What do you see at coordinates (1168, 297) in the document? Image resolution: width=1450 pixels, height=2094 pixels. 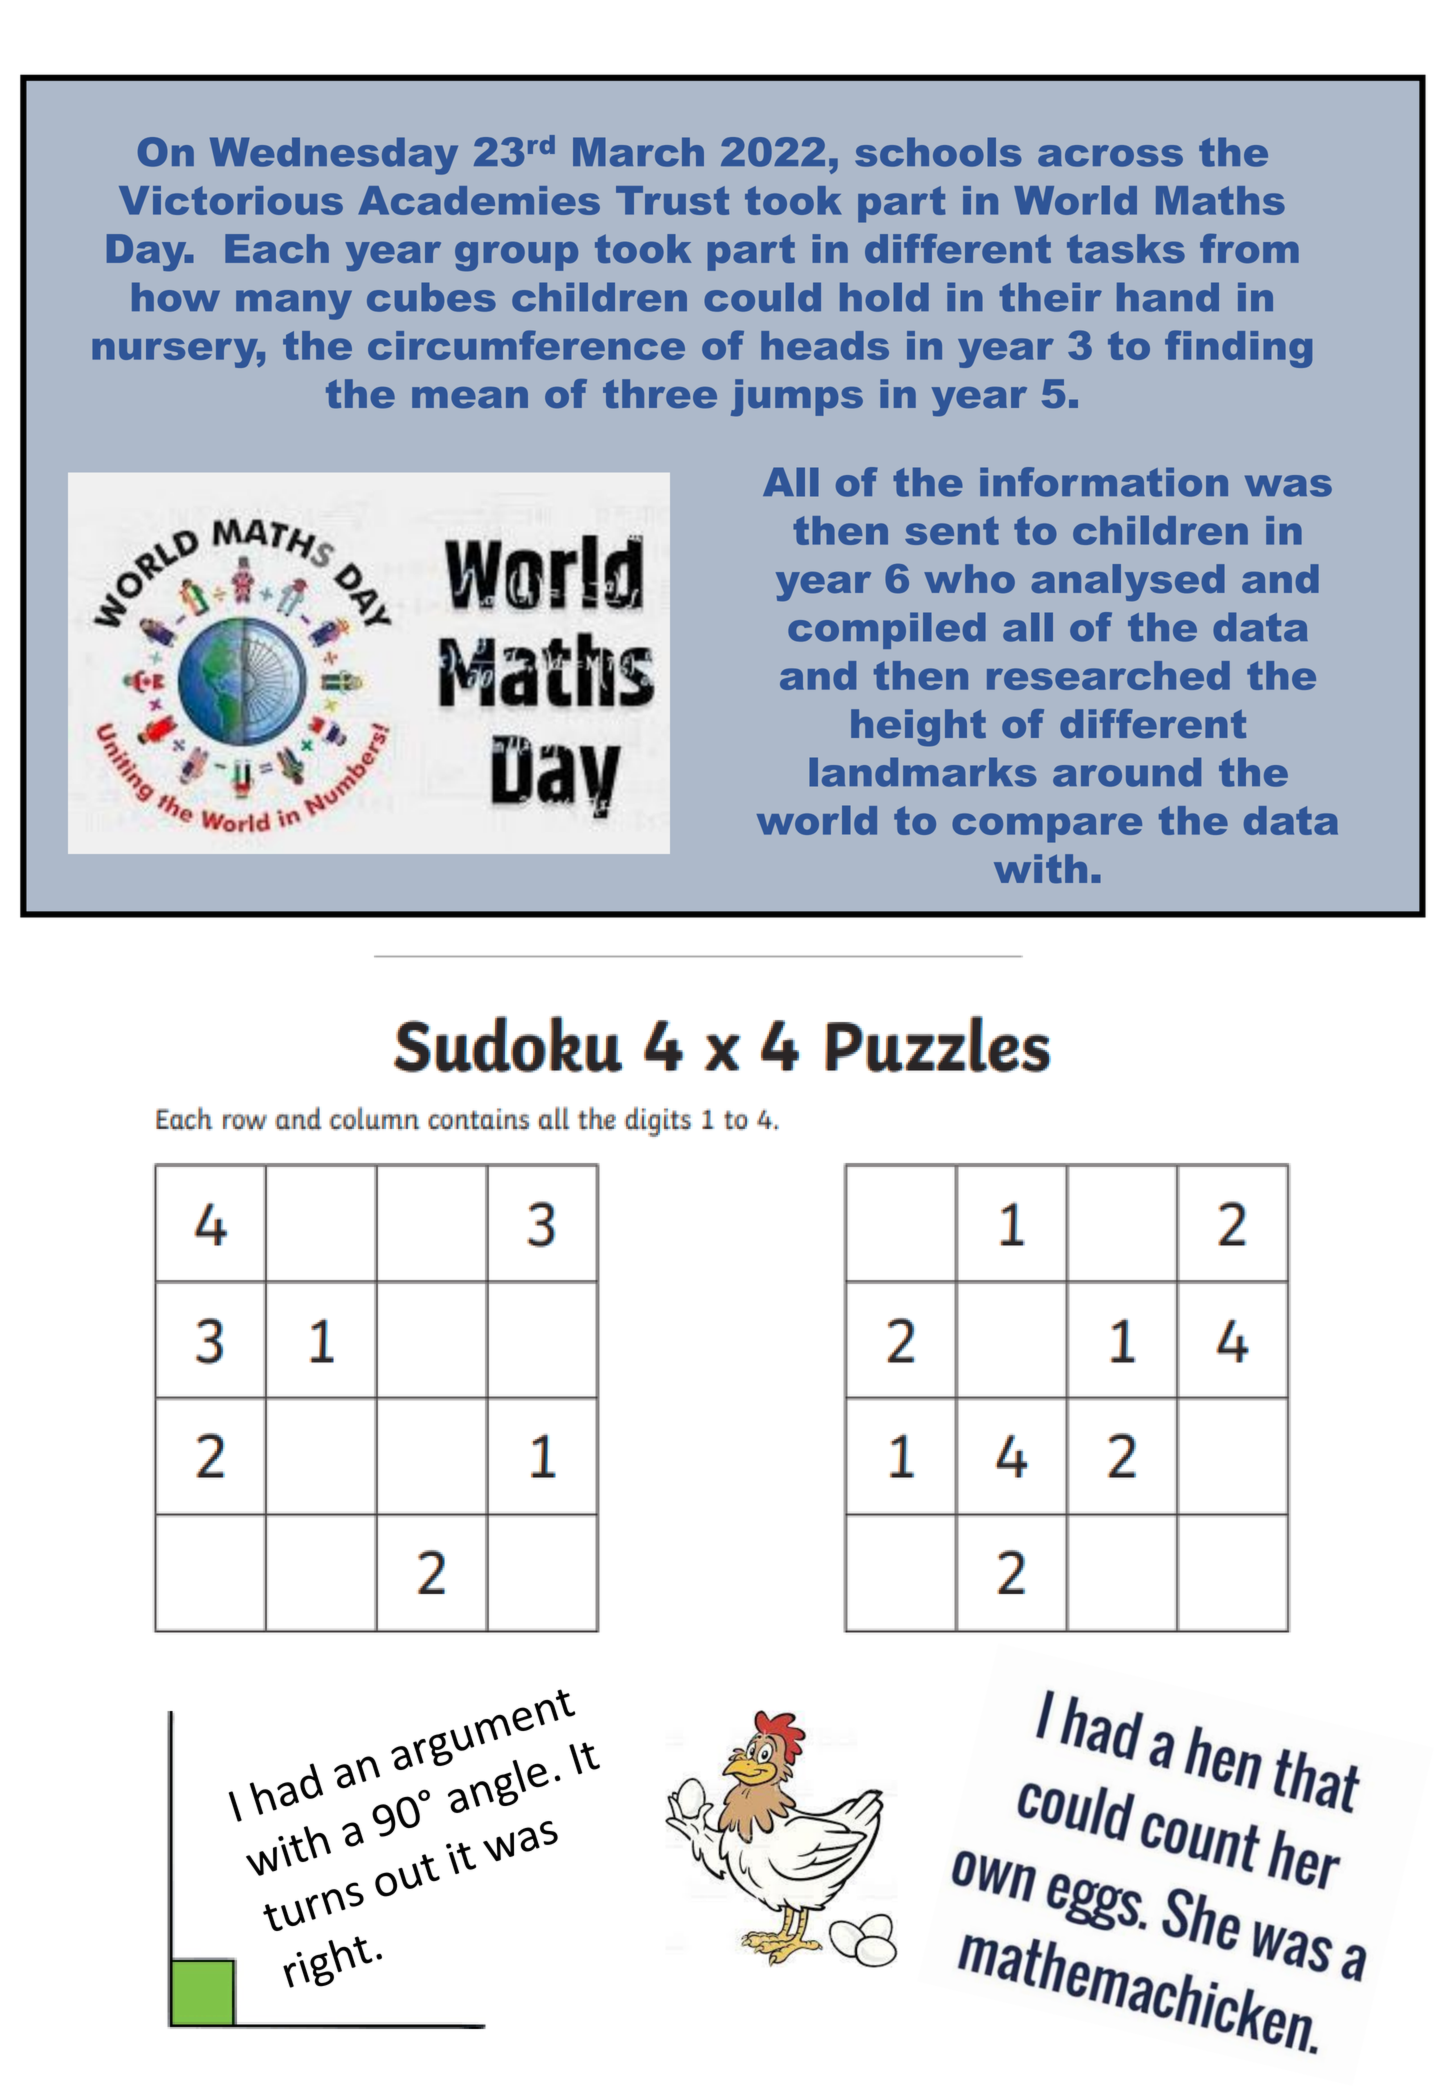 I see `hand` at bounding box center [1168, 297].
